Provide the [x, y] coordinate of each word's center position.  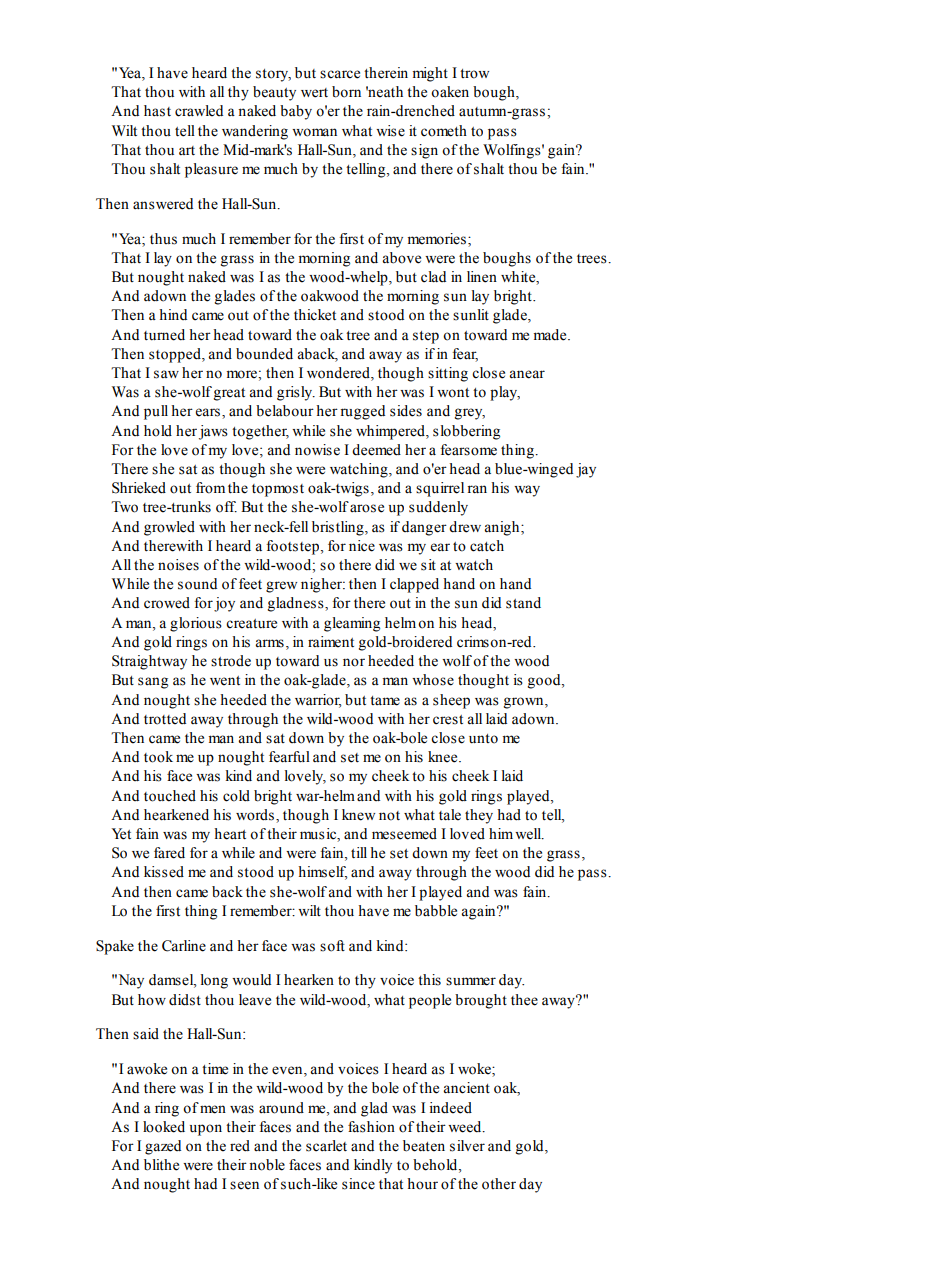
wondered [339, 374]
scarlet [326, 1146]
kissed [164, 872]
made [551, 335]
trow [474, 74]
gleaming [352, 624]
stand [523, 603]
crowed [167, 603]
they [479, 816]
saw [166, 374]
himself [323, 873]
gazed [163, 1147]
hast [157, 111]
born [346, 92]
